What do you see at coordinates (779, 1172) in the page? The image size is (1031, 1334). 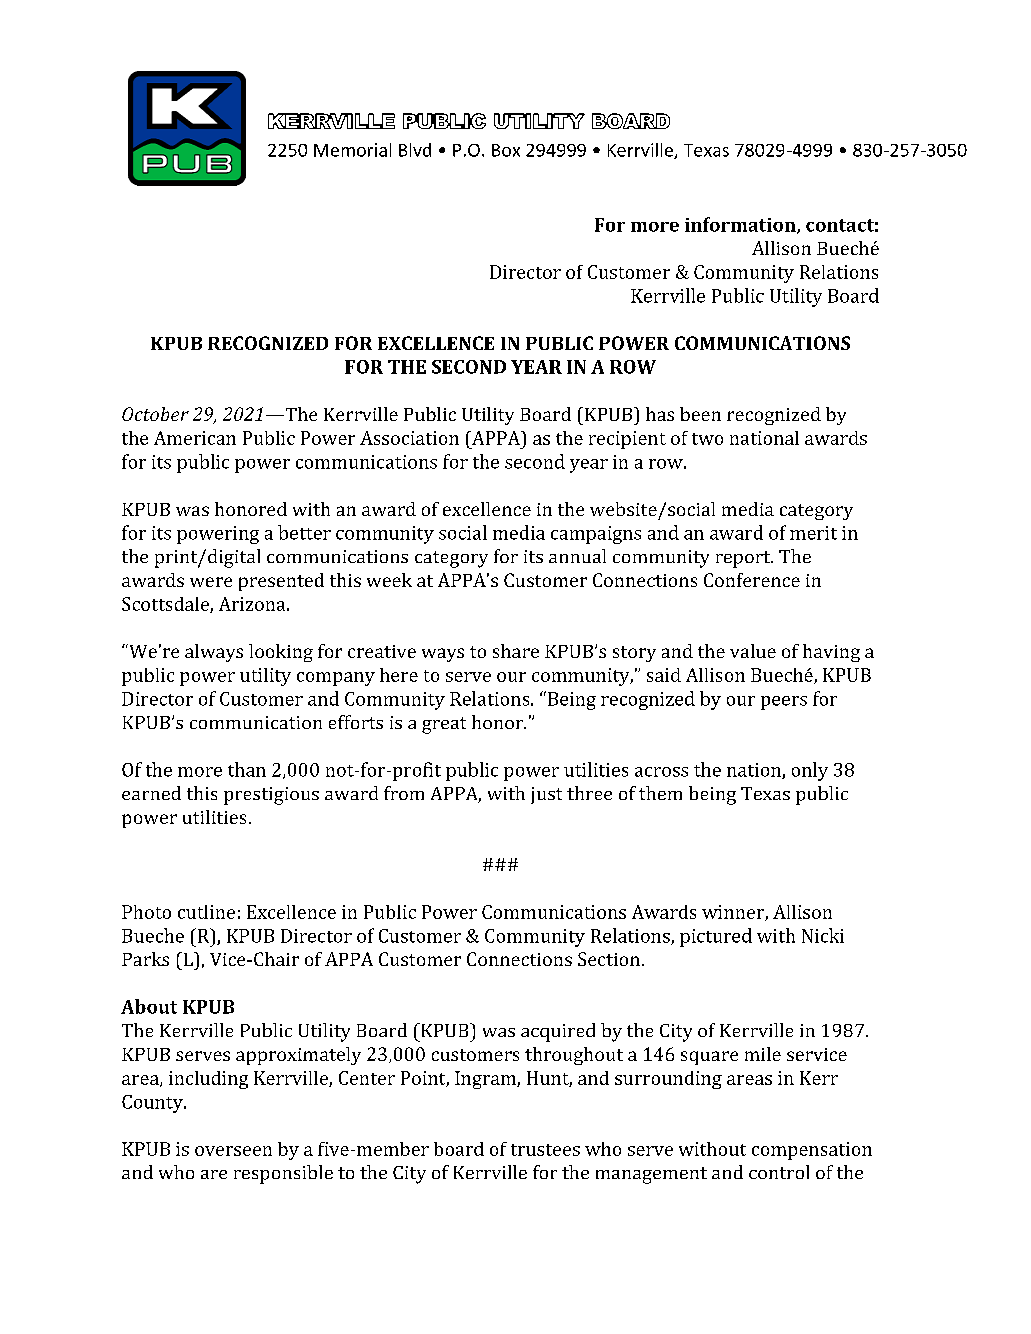 I see `control` at bounding box center [779, 1172].
